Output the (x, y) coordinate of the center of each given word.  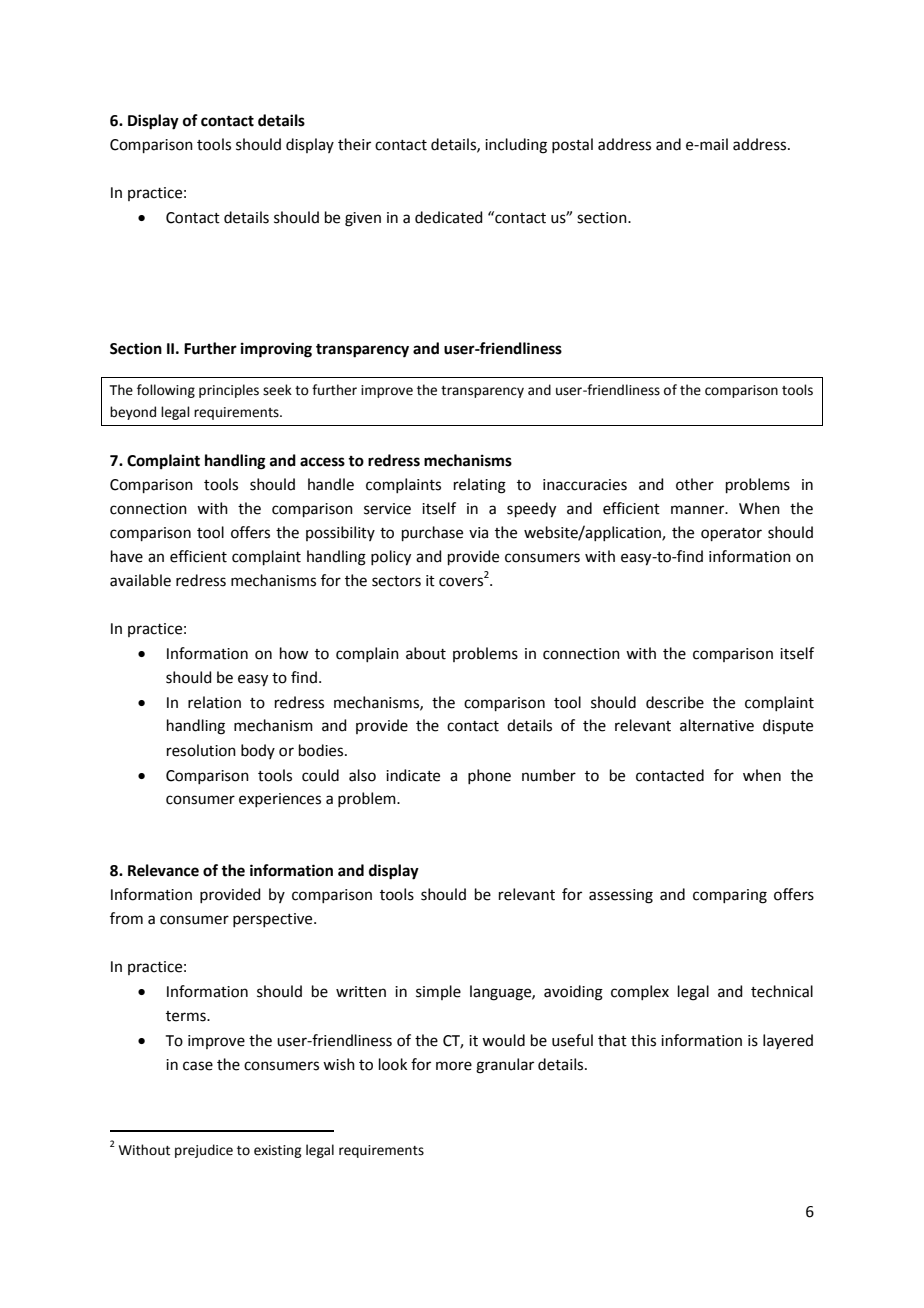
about (426, 653)
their (354, 144)
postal (572, 145)
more (454, 1066)
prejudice (204, 1151)
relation (214, 702)
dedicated (449, 217)
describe (675, 702)
